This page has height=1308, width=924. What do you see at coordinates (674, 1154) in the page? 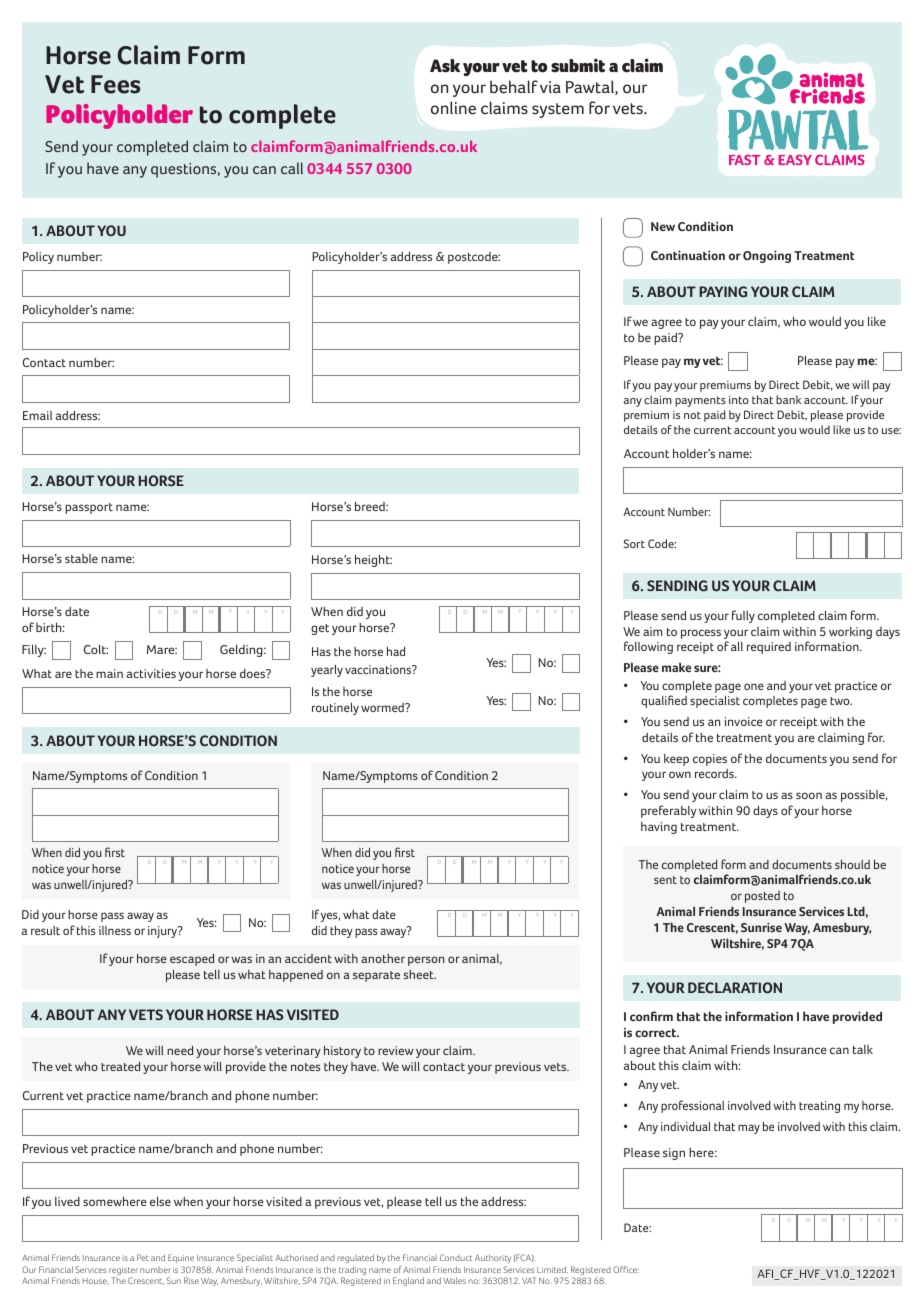
I see `sign` at bounding box center [674, 1154].
